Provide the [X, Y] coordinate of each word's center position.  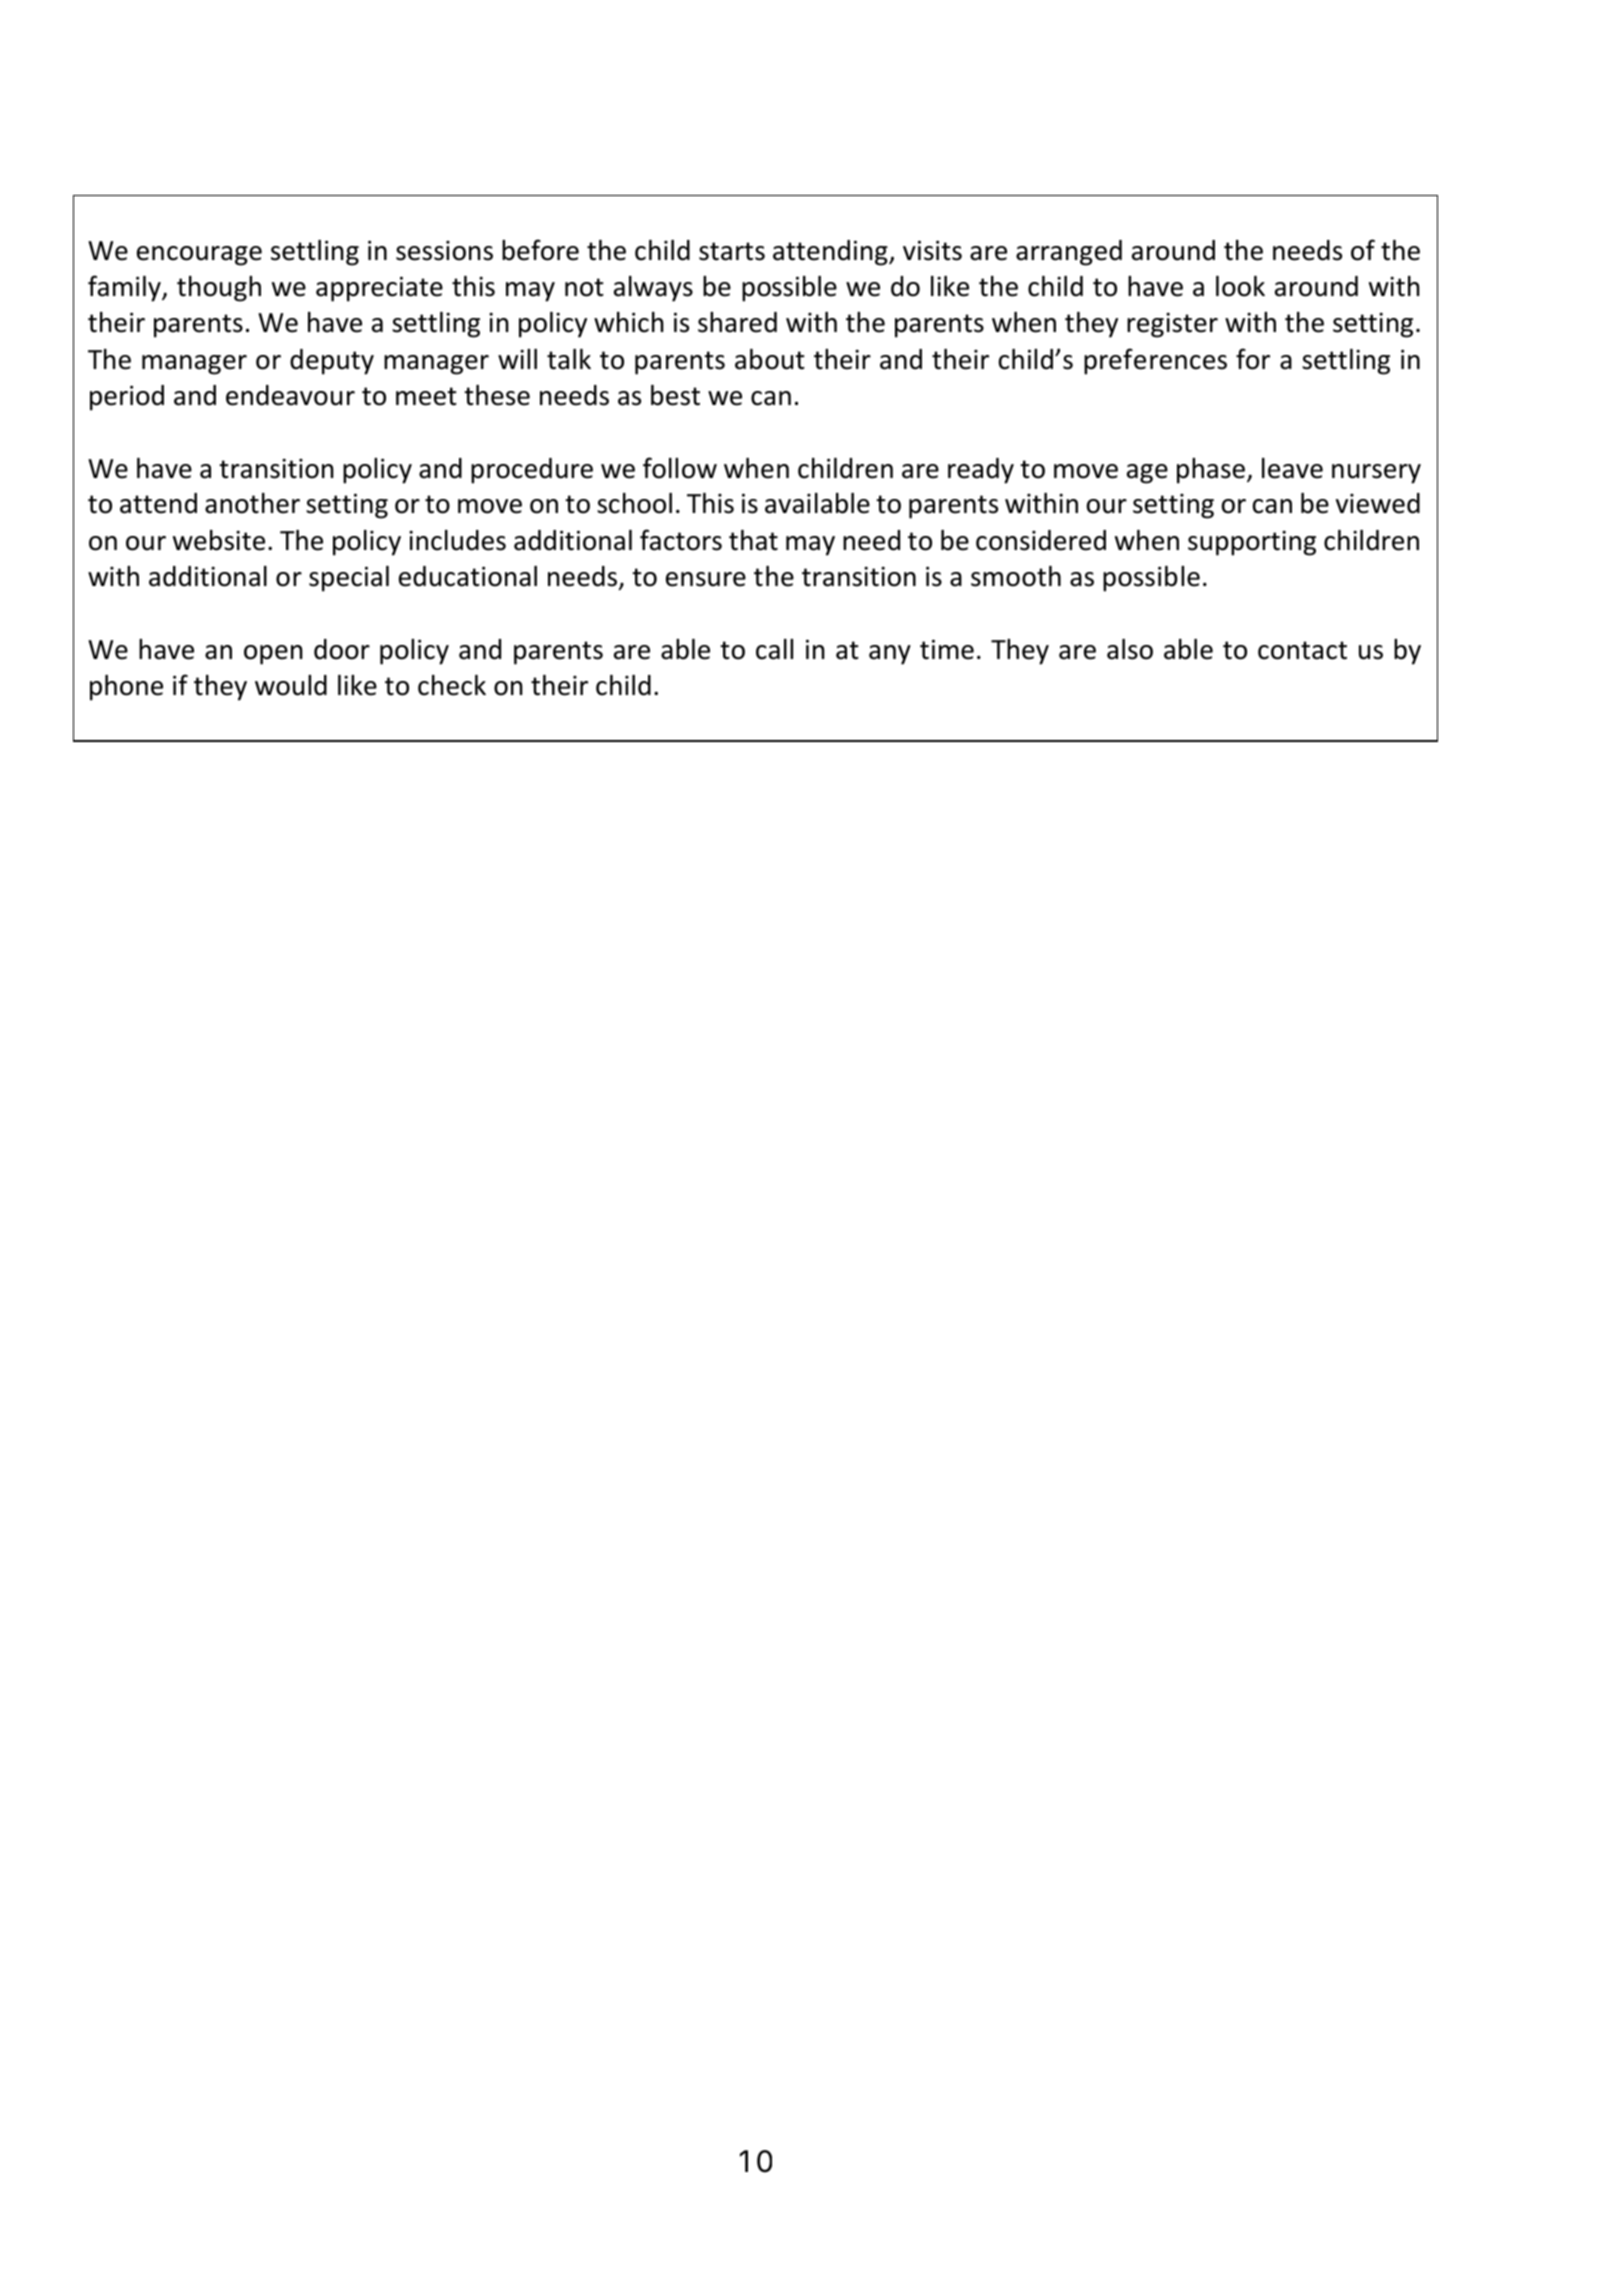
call [774, 649]
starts [732, 251]
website [219, 540]
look [1240, 286]
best [675, 395]
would [291, 685]
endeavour [290, 395]
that [753, 540]
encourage [199, 256]
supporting [1252, 543]
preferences [1155, 361]
